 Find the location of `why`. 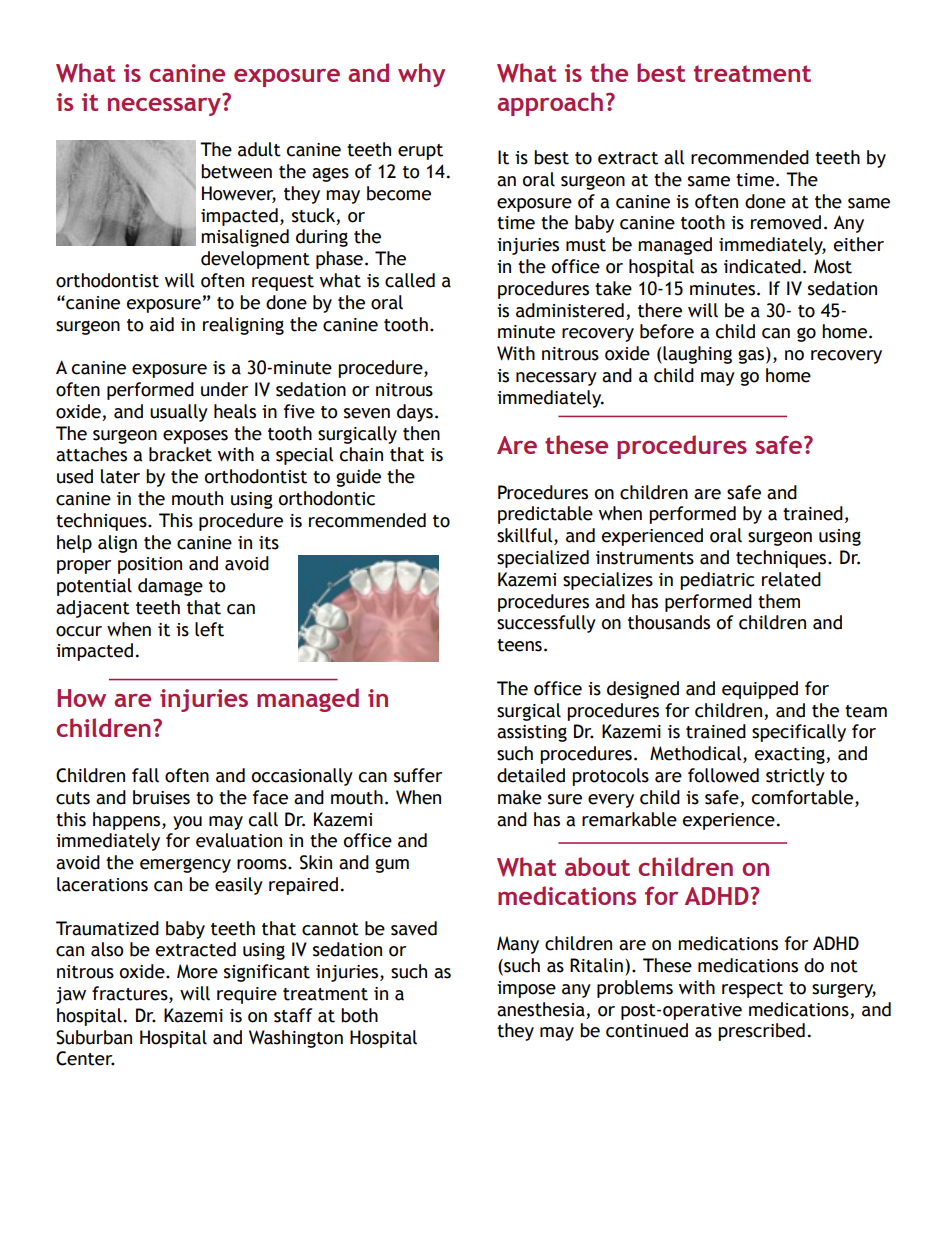

why is located at coordinates (421, 75).
